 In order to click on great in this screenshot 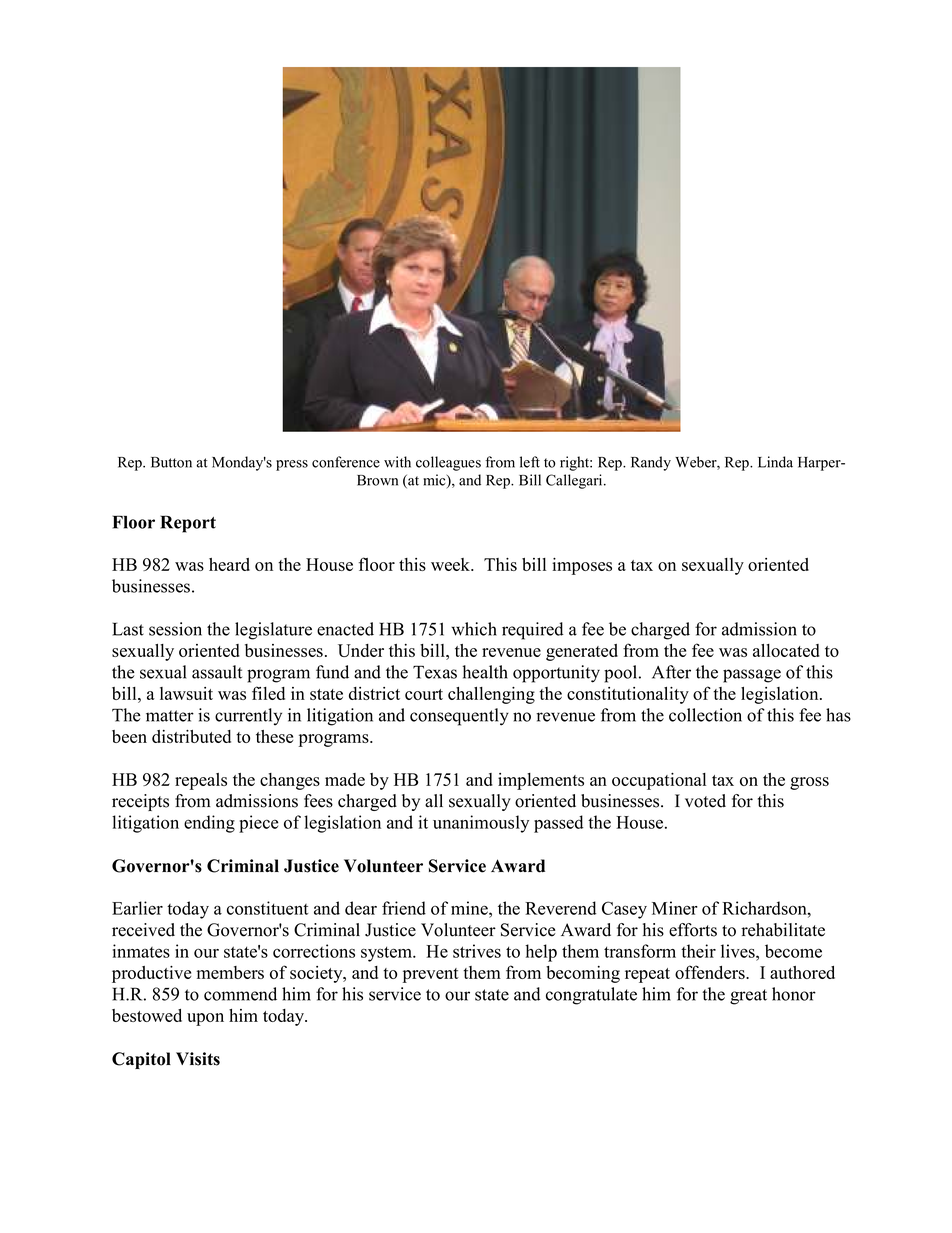, I will do `click(748, 997)`.
